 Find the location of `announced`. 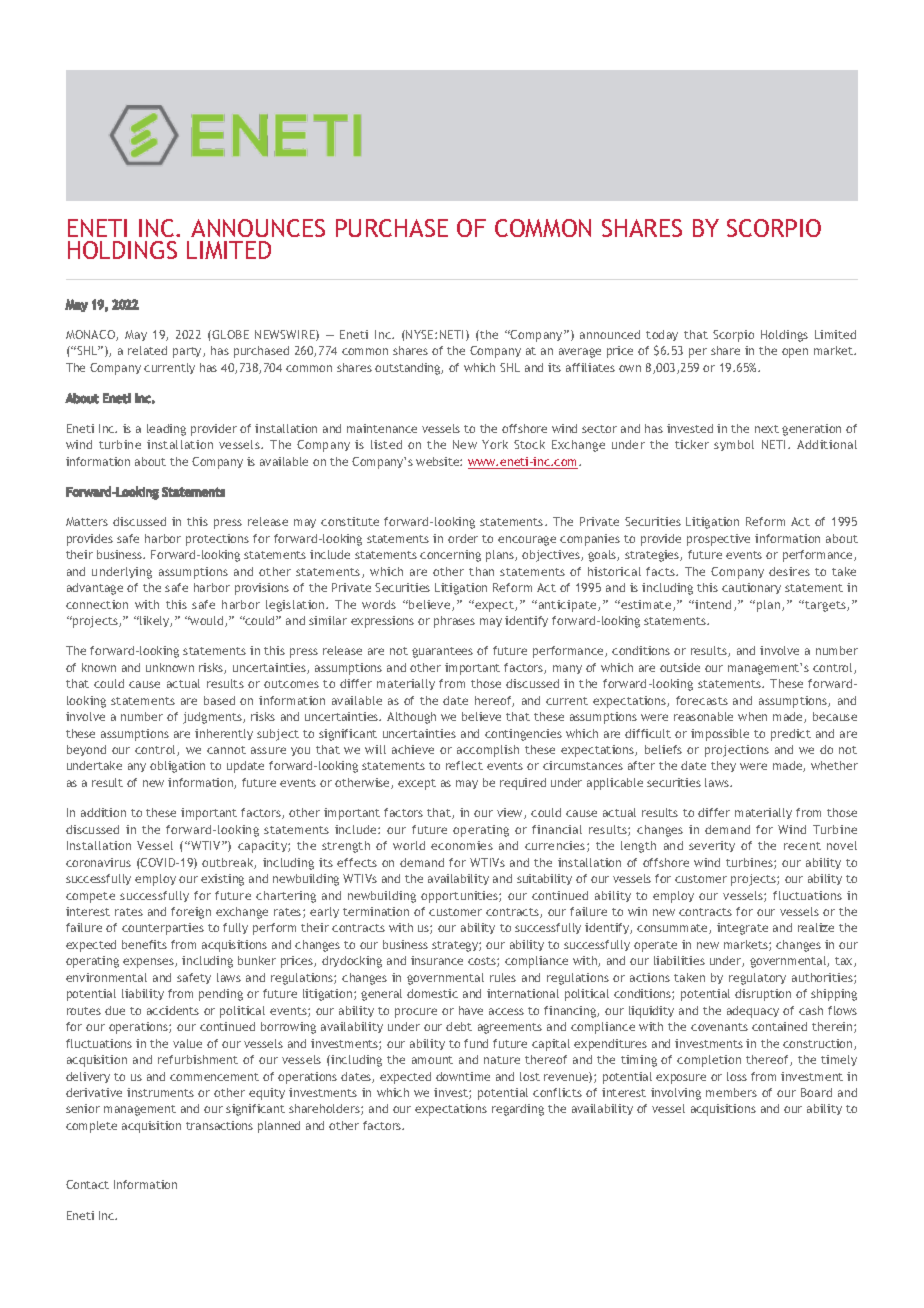

announced is located at coordinates (610, 334).
